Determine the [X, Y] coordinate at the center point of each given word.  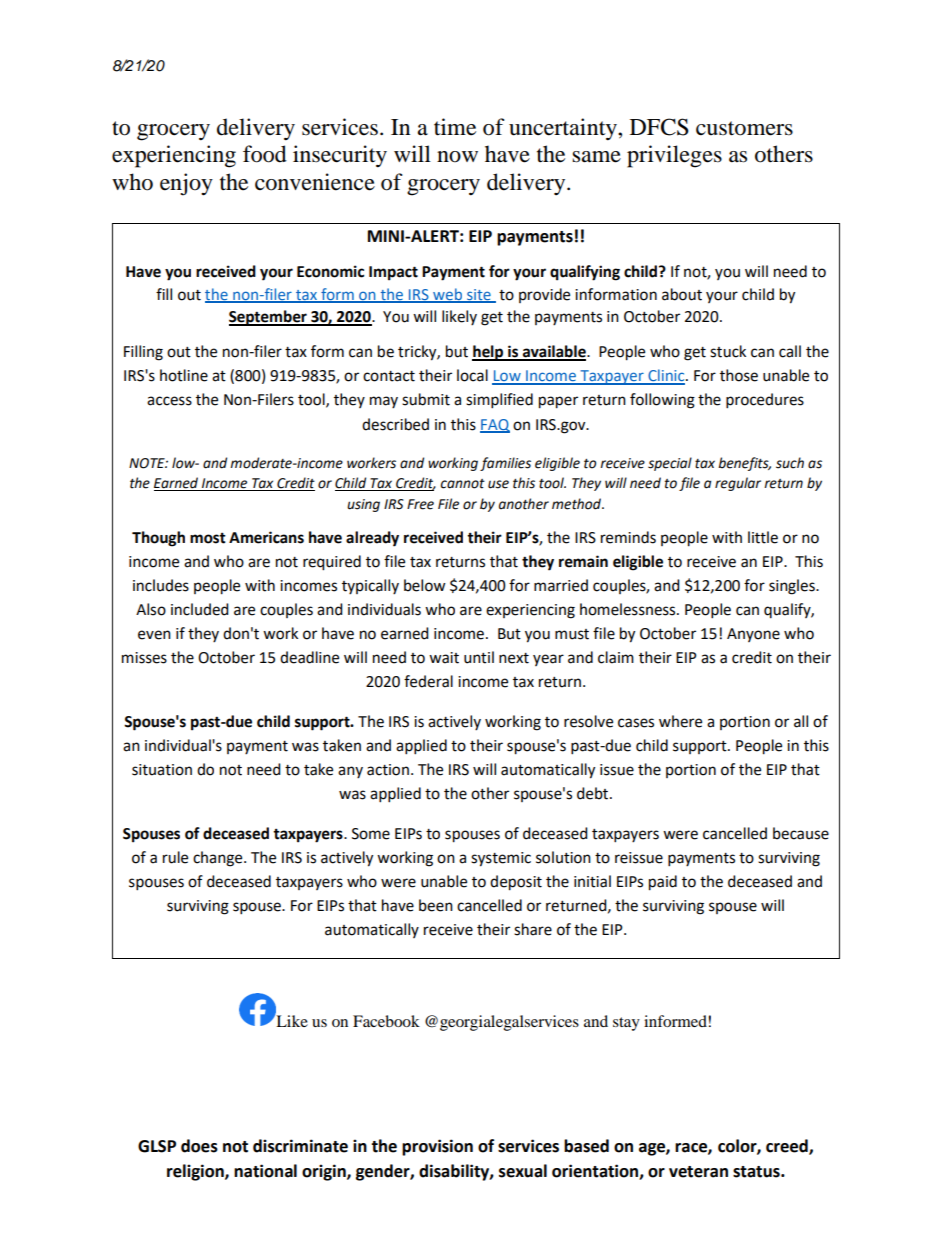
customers [744, 128]
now [457, 157]
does [199, 1146]
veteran [698, 1172]
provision [437, 1147]
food [265, 154]
